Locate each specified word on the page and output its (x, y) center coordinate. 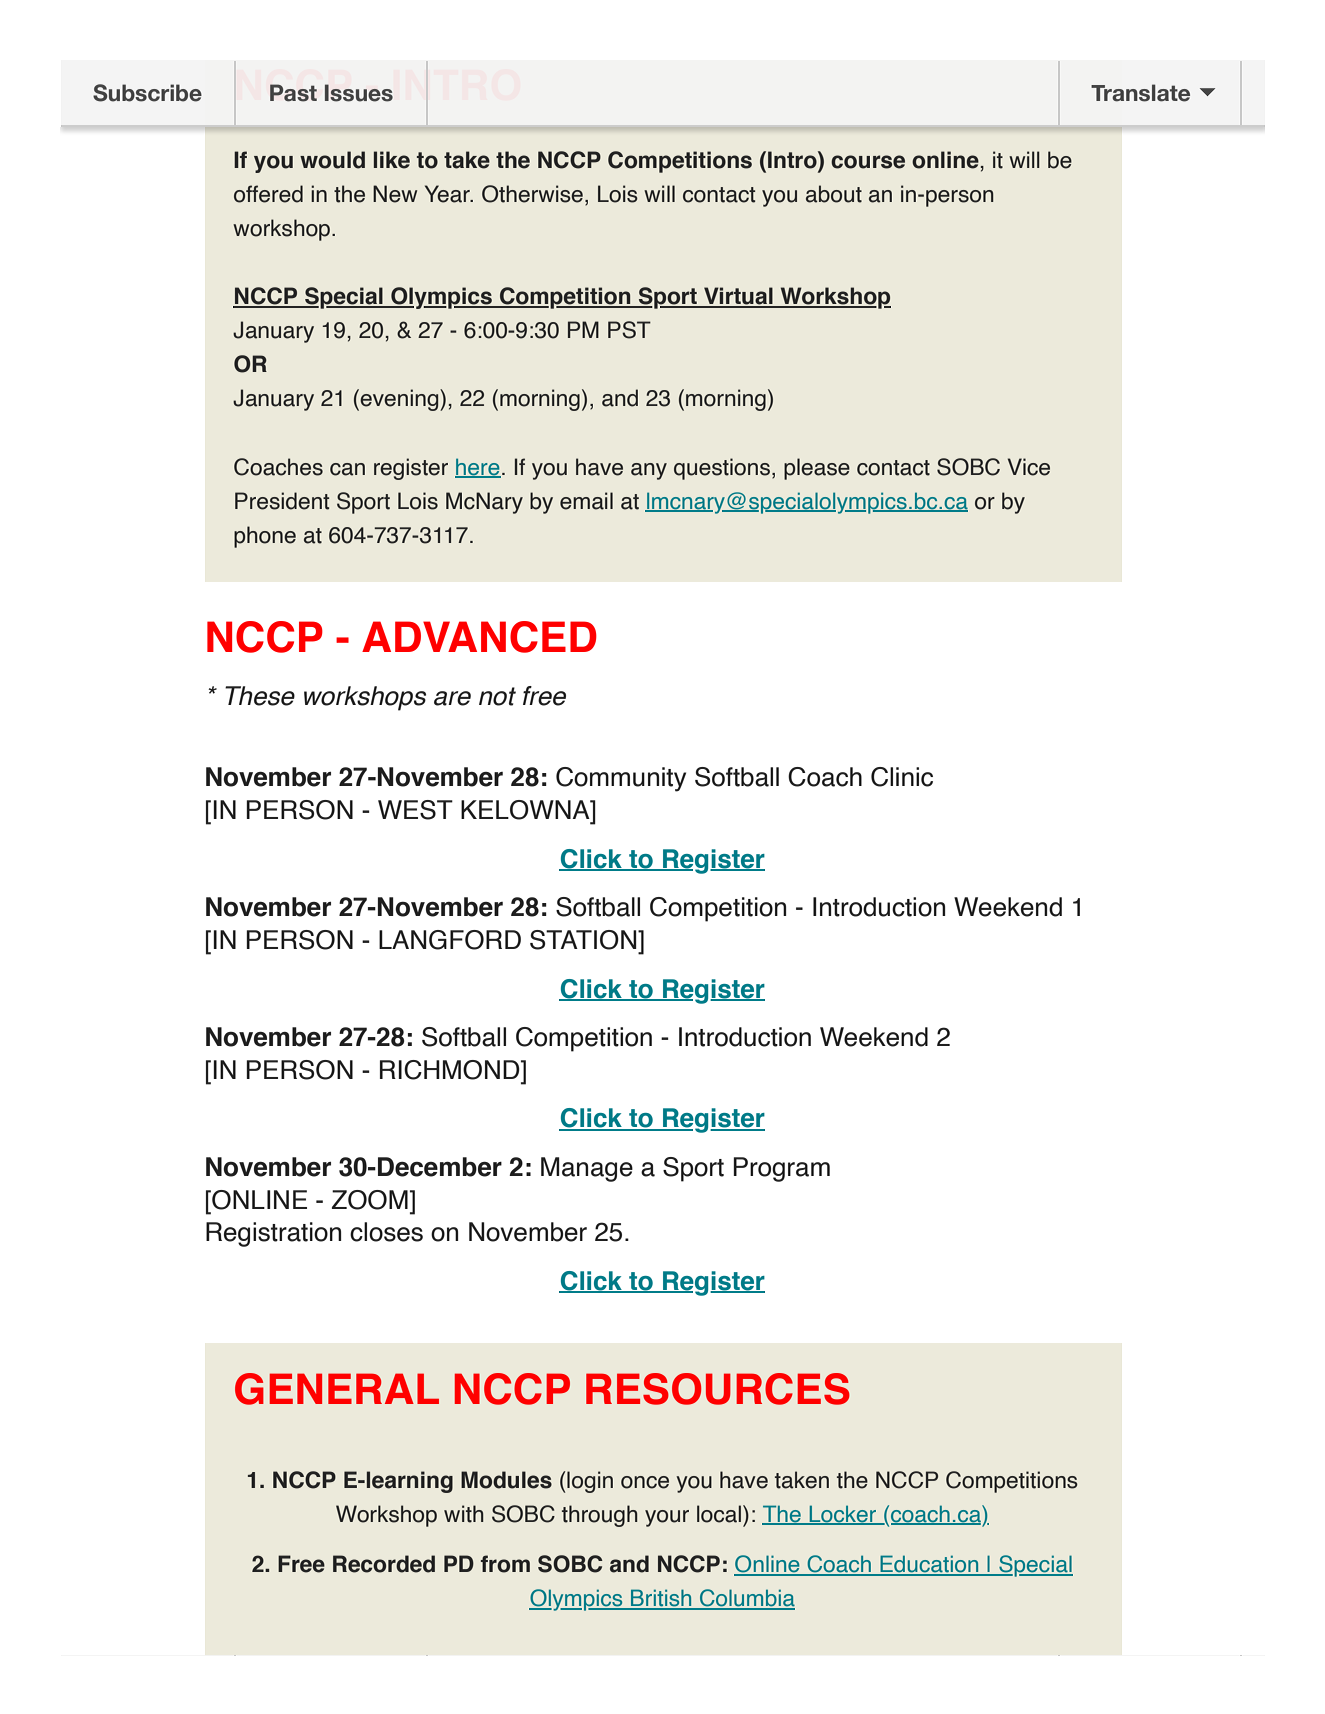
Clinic (902, 777)
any (649, 471)
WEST (415, 810)
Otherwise (532, 194)
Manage (587, 1169)
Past (293, 93)
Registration (273, 1234)
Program (781, 1169)
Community (621, 779)
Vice (1029, 467)
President (282, 501)
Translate (1140, 93)
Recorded (384, 1564)
